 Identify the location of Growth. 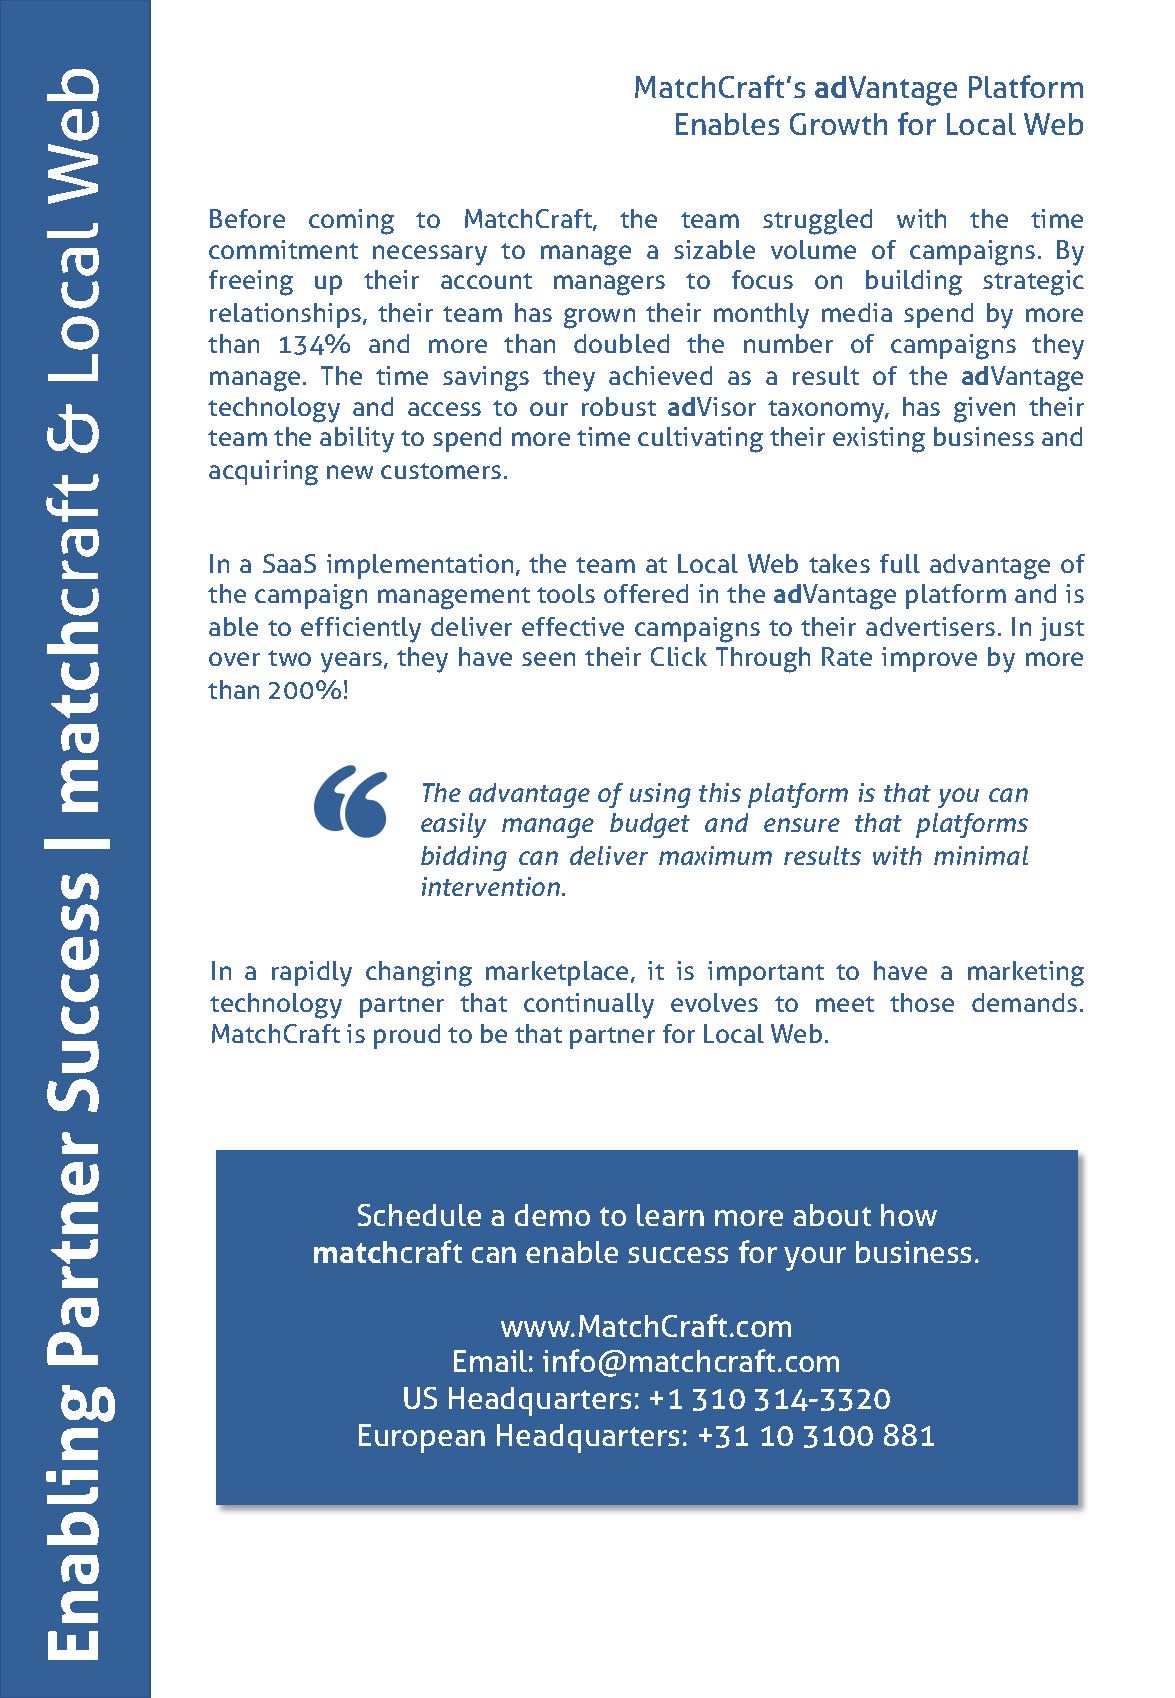
(838, 124).
